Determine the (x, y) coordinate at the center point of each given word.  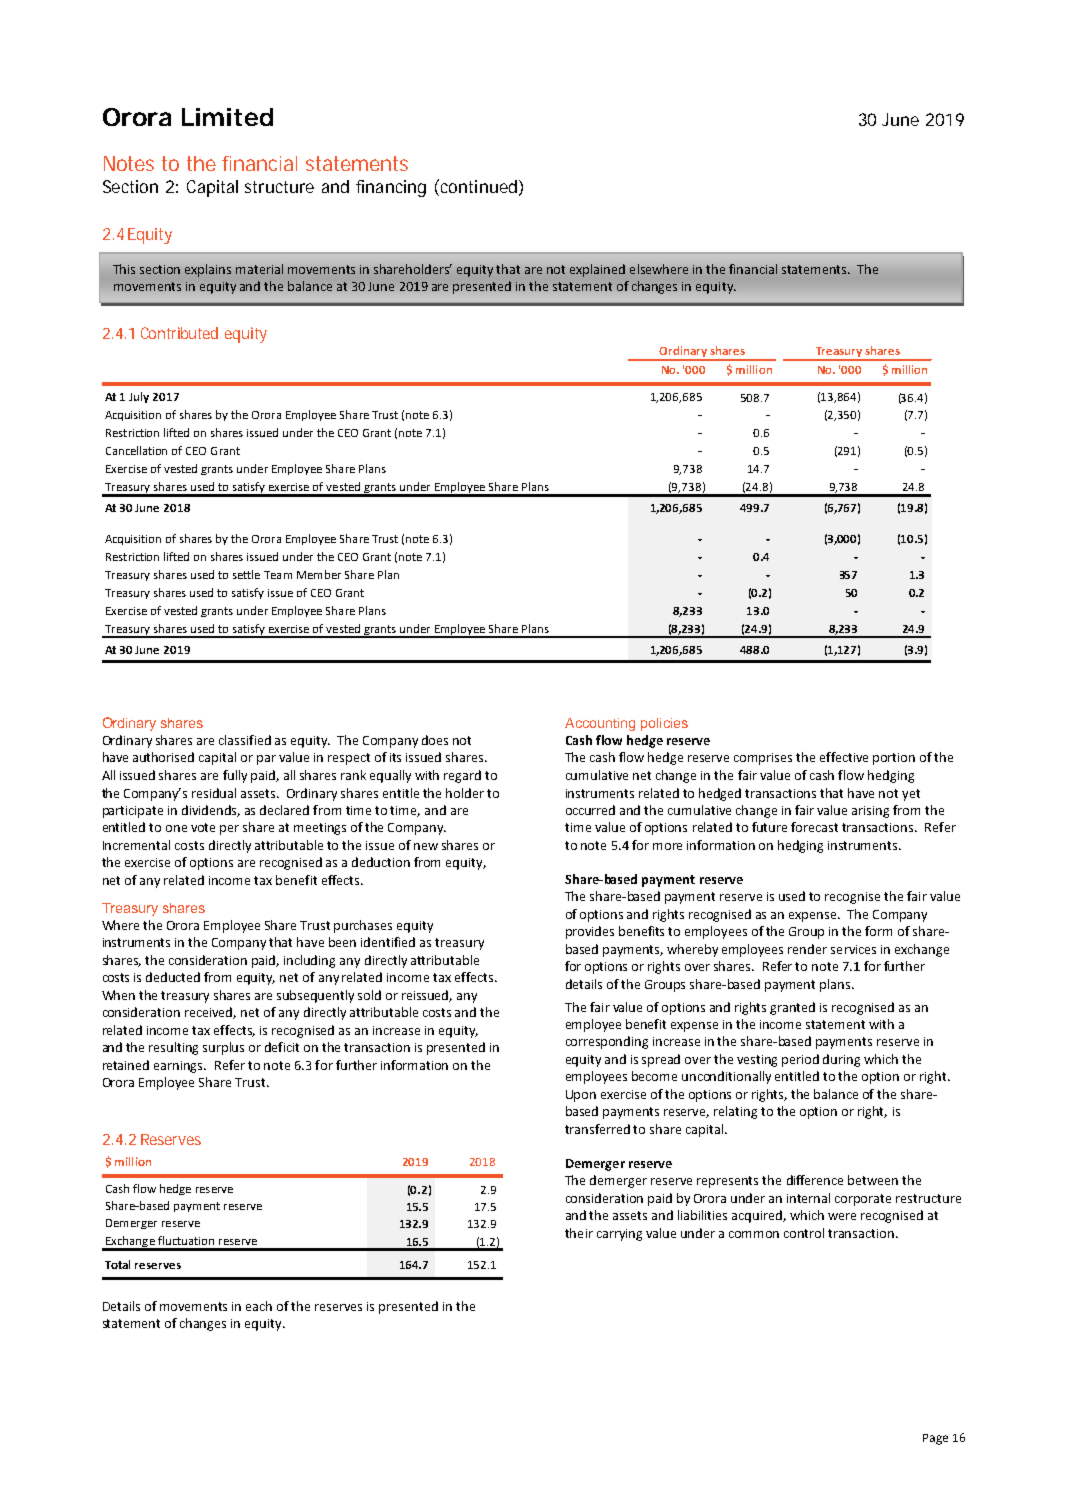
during (841, 1060)
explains (208, 270)
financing (391, 188)
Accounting (600, 724)
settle (246, 574)
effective (844, 757)
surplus (223, 1048)
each (259, 1306)
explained (597, 270)
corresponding (607, 1042)
